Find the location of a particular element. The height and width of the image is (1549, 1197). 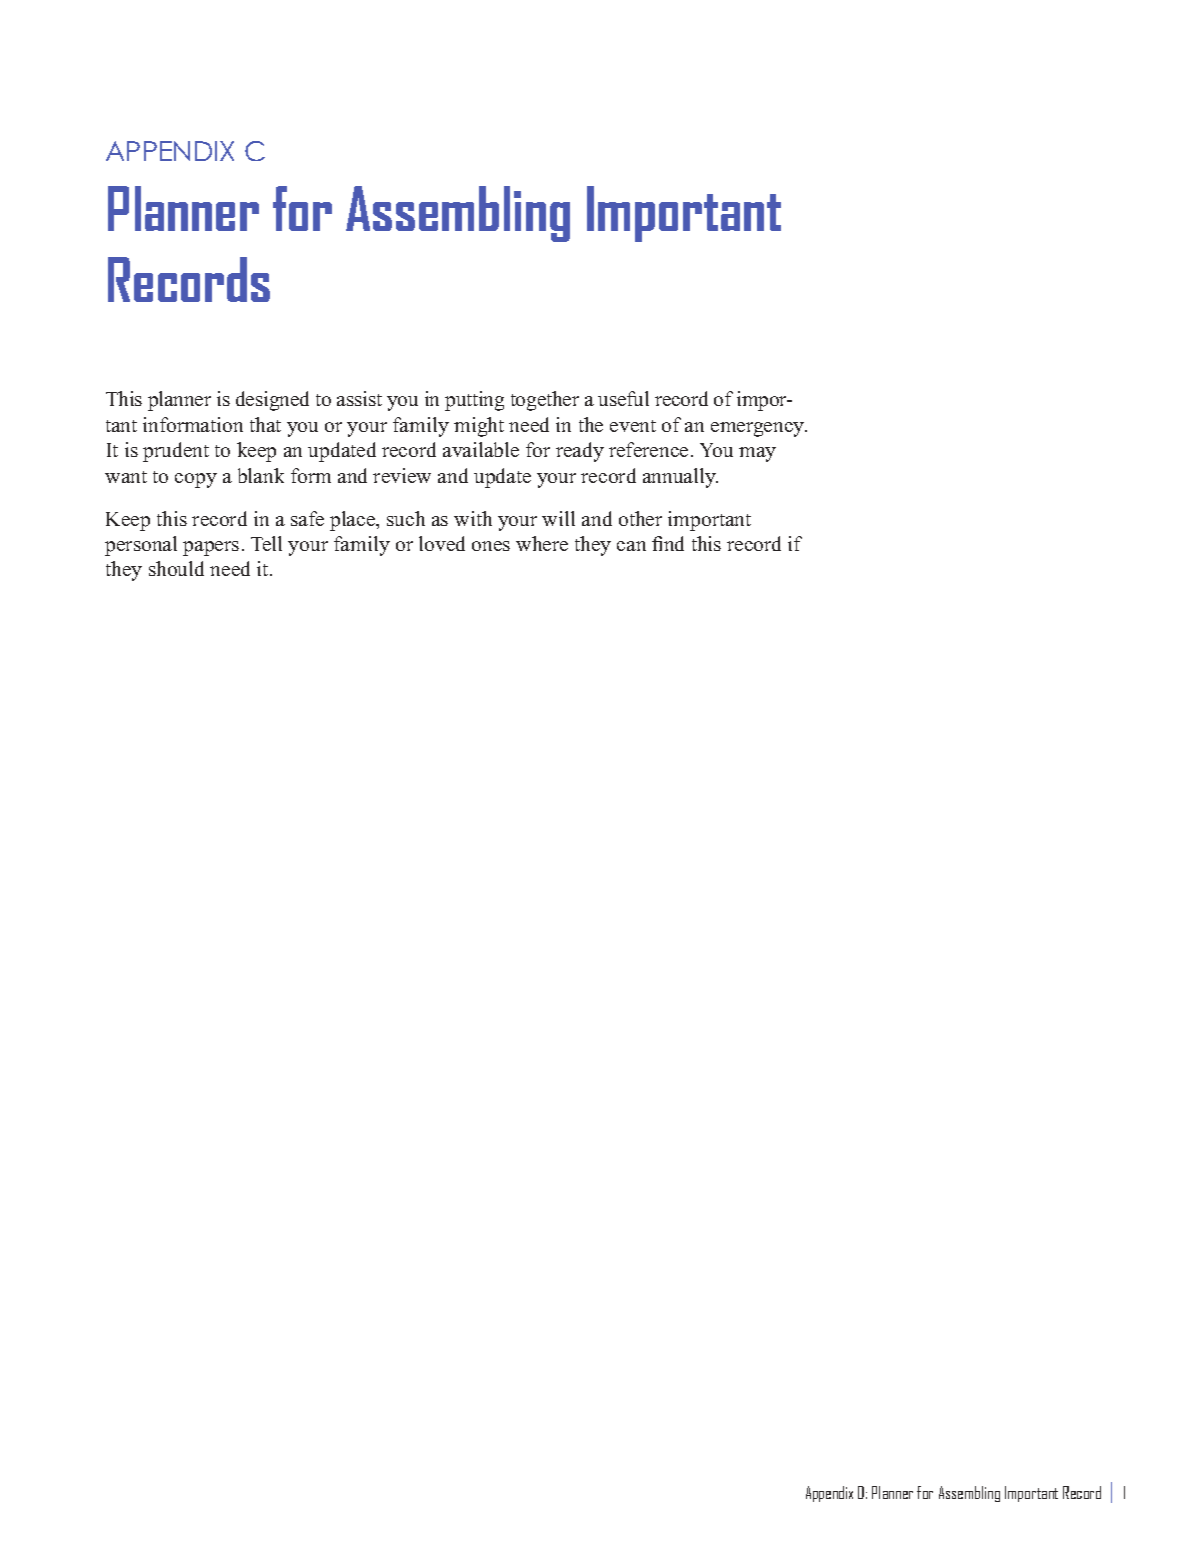

designed is located at coordinates (272, 401).
